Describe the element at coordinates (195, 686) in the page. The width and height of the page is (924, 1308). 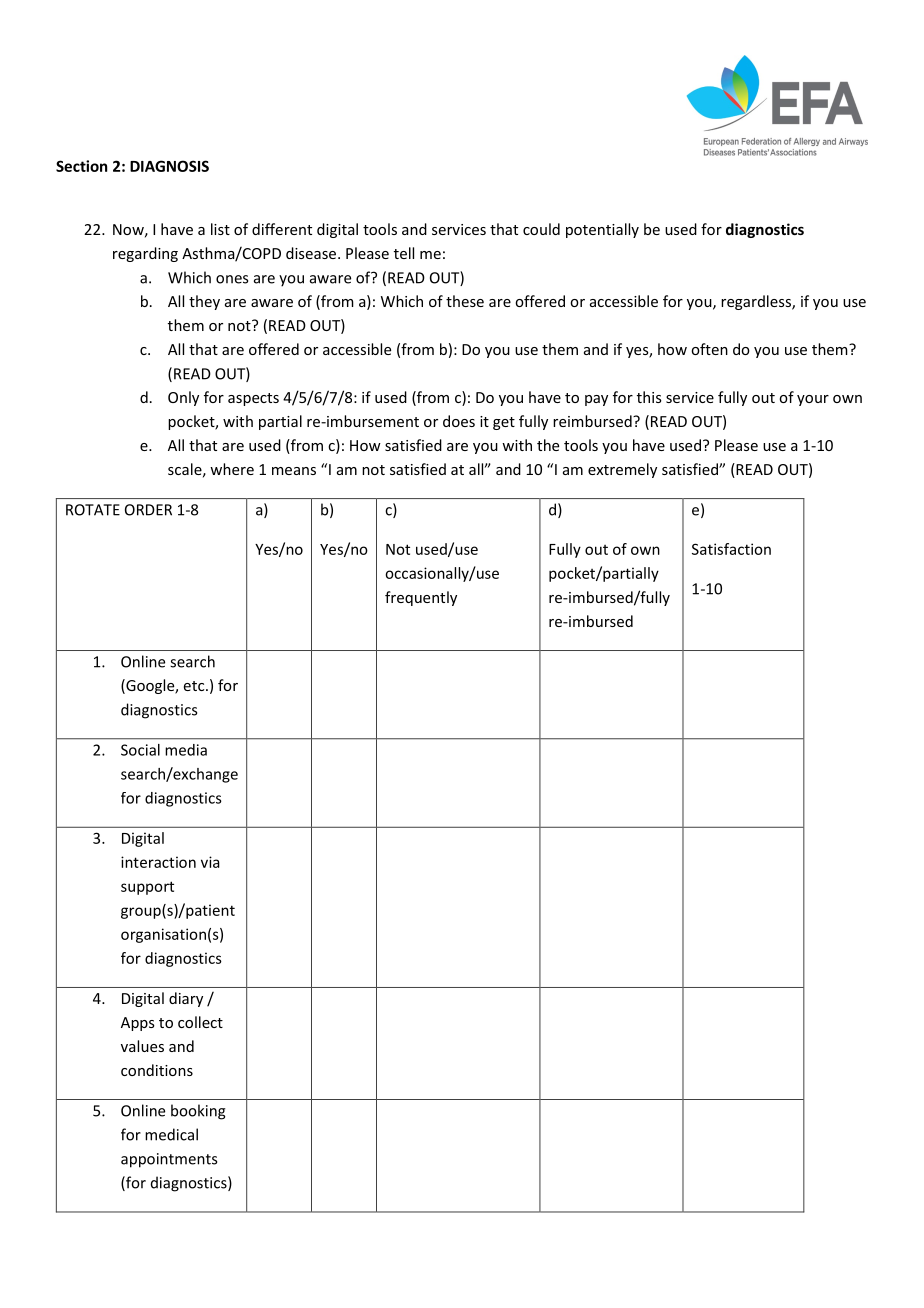
I see `etc` at that location.
